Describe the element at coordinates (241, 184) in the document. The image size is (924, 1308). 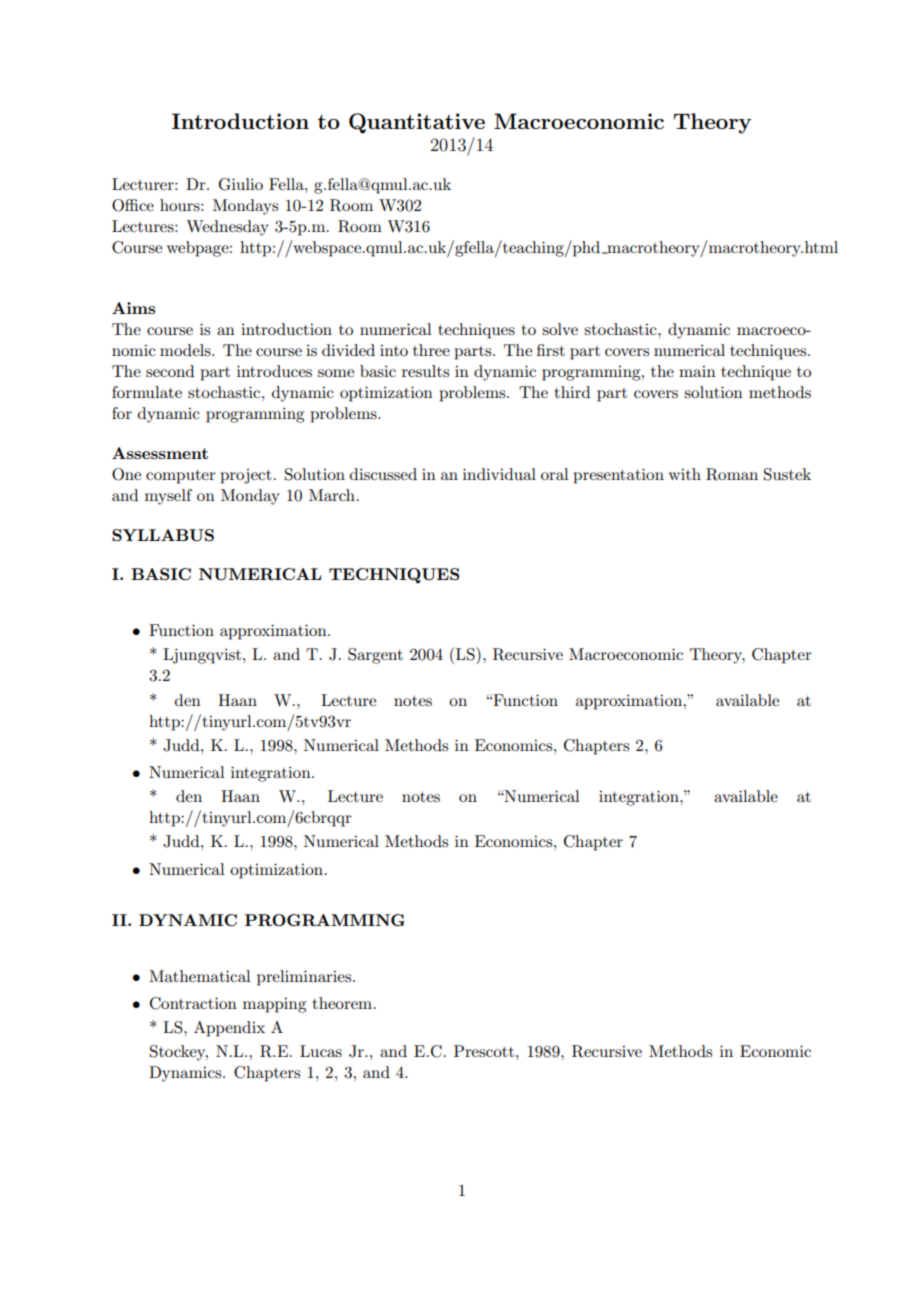
I see `Giulio` at that location.
